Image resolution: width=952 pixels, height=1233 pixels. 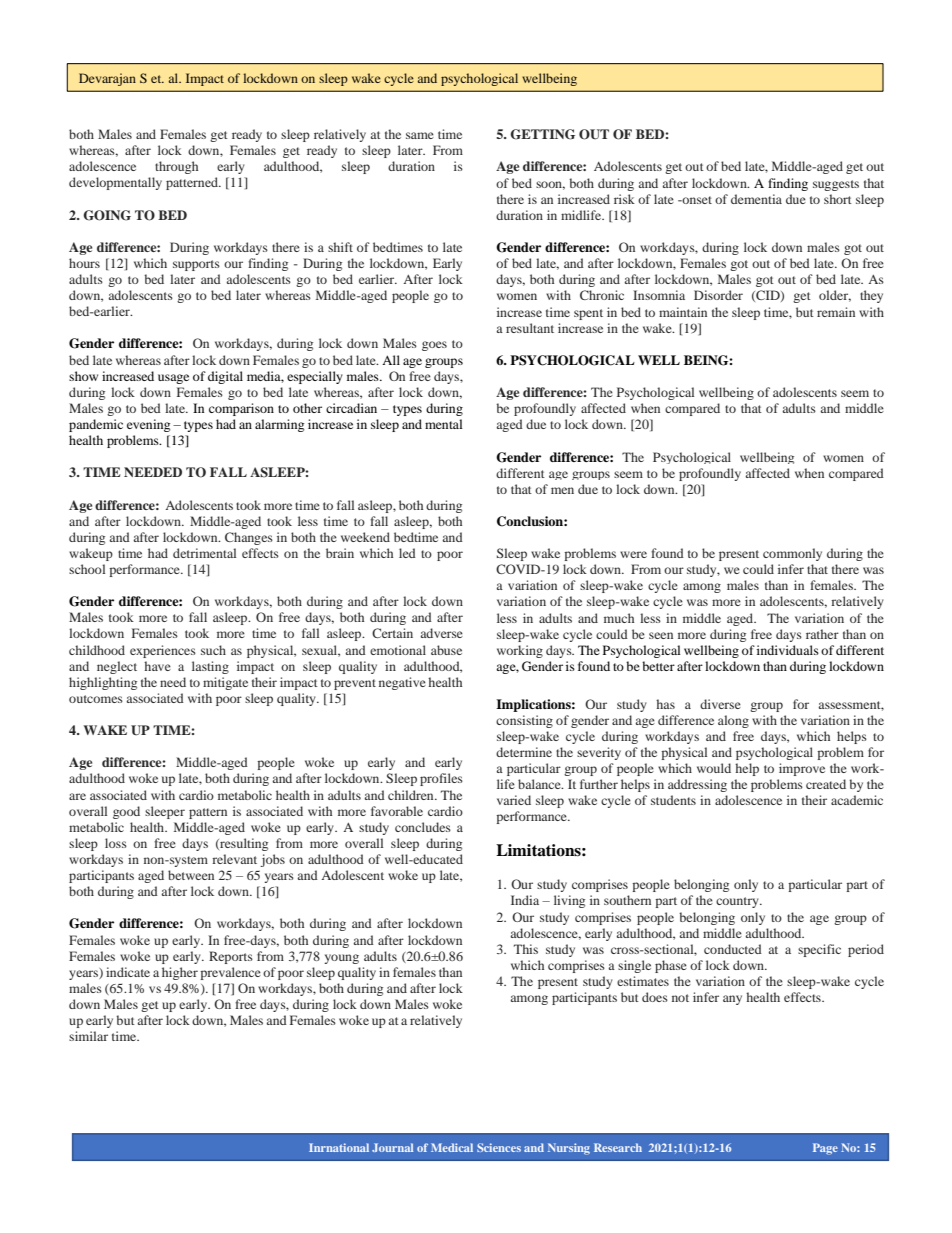 I want to click on were, so click(x=633, y=554).
